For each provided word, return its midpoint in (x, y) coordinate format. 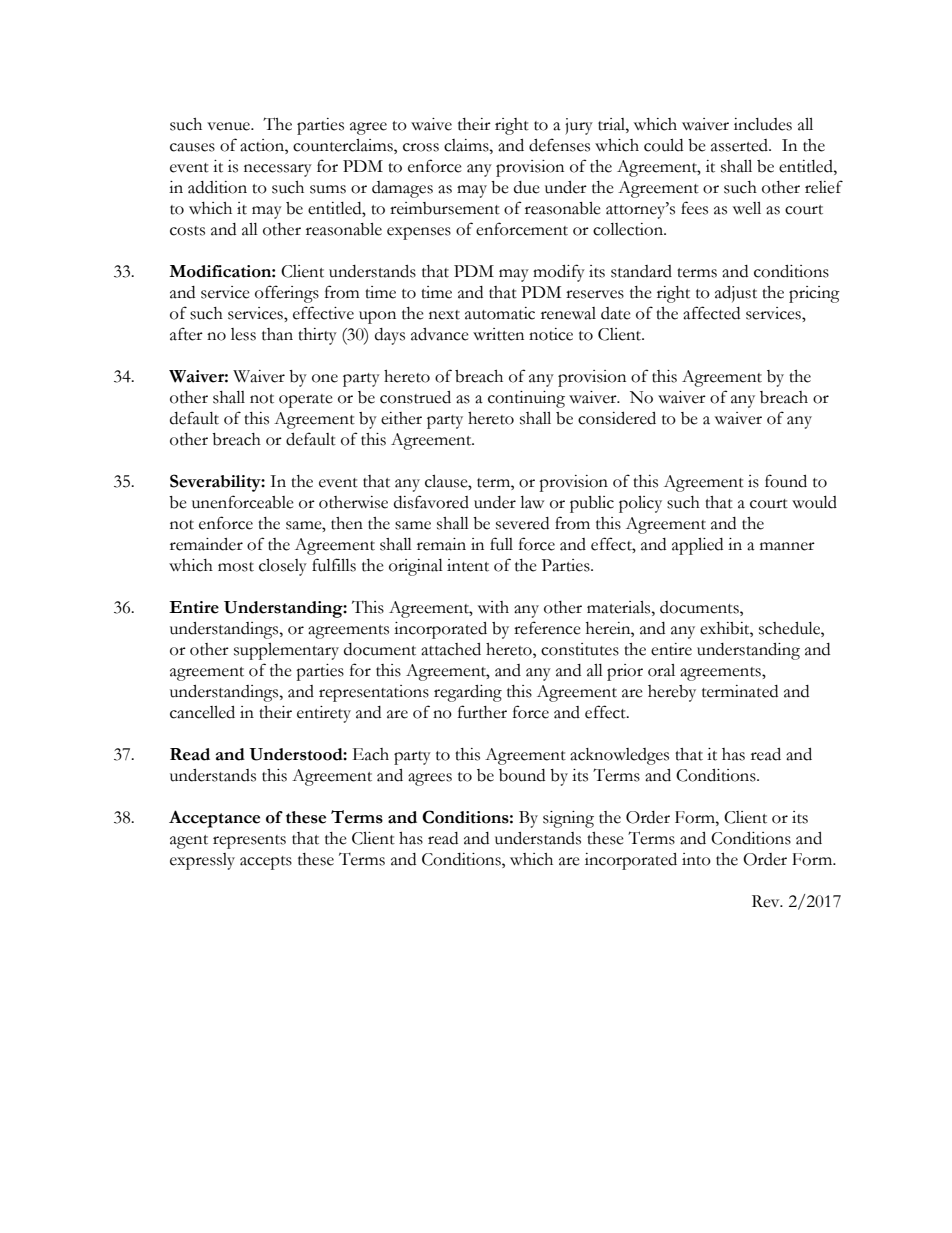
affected (711, 313)
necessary (278, 170)
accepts (266, 863)
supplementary (286, 651)
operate (306, 401)
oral (661, 670)
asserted (741, 145)
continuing (526, 399)
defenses (559, 145)
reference (547, 628)
